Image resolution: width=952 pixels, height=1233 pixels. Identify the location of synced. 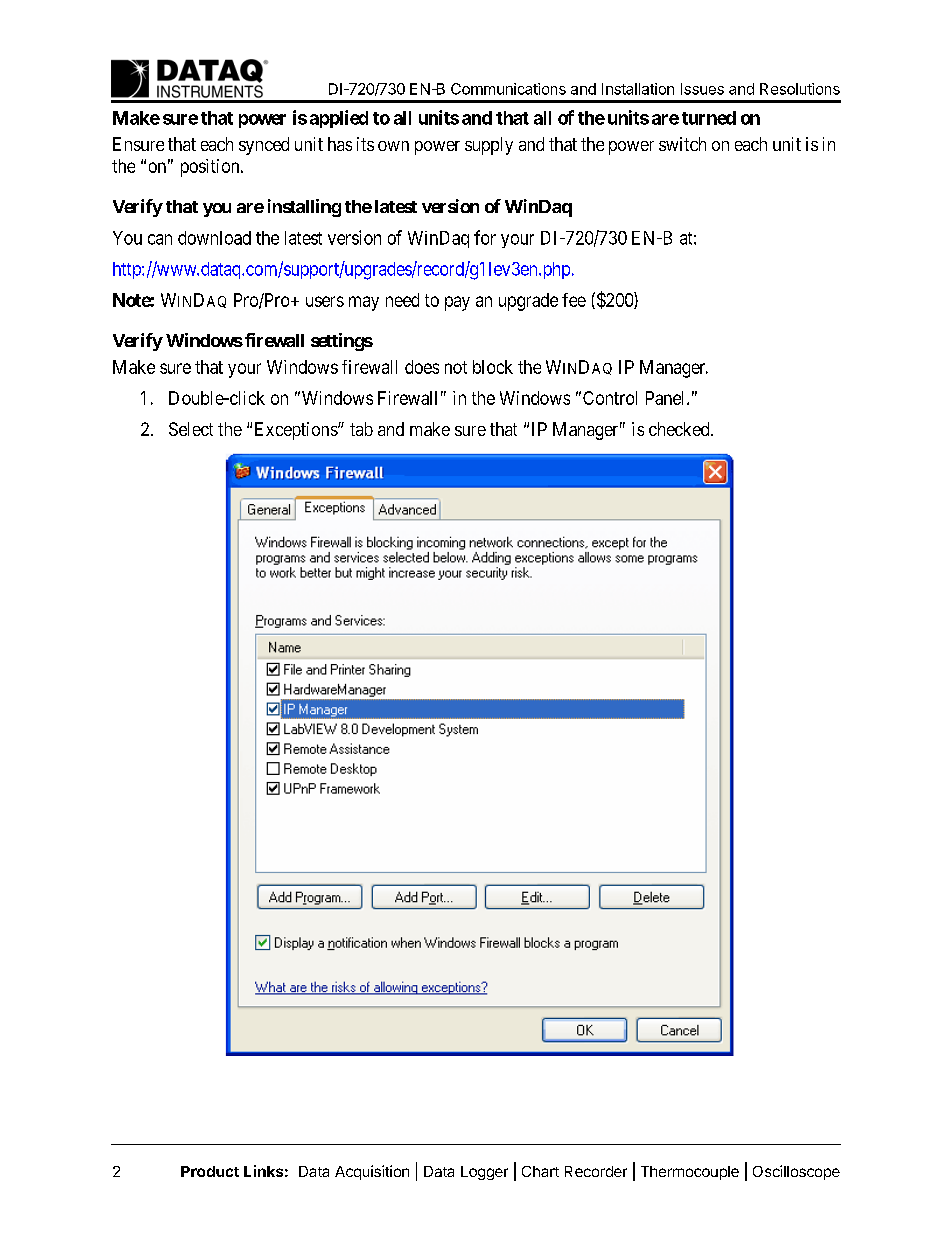
(264, 146).
